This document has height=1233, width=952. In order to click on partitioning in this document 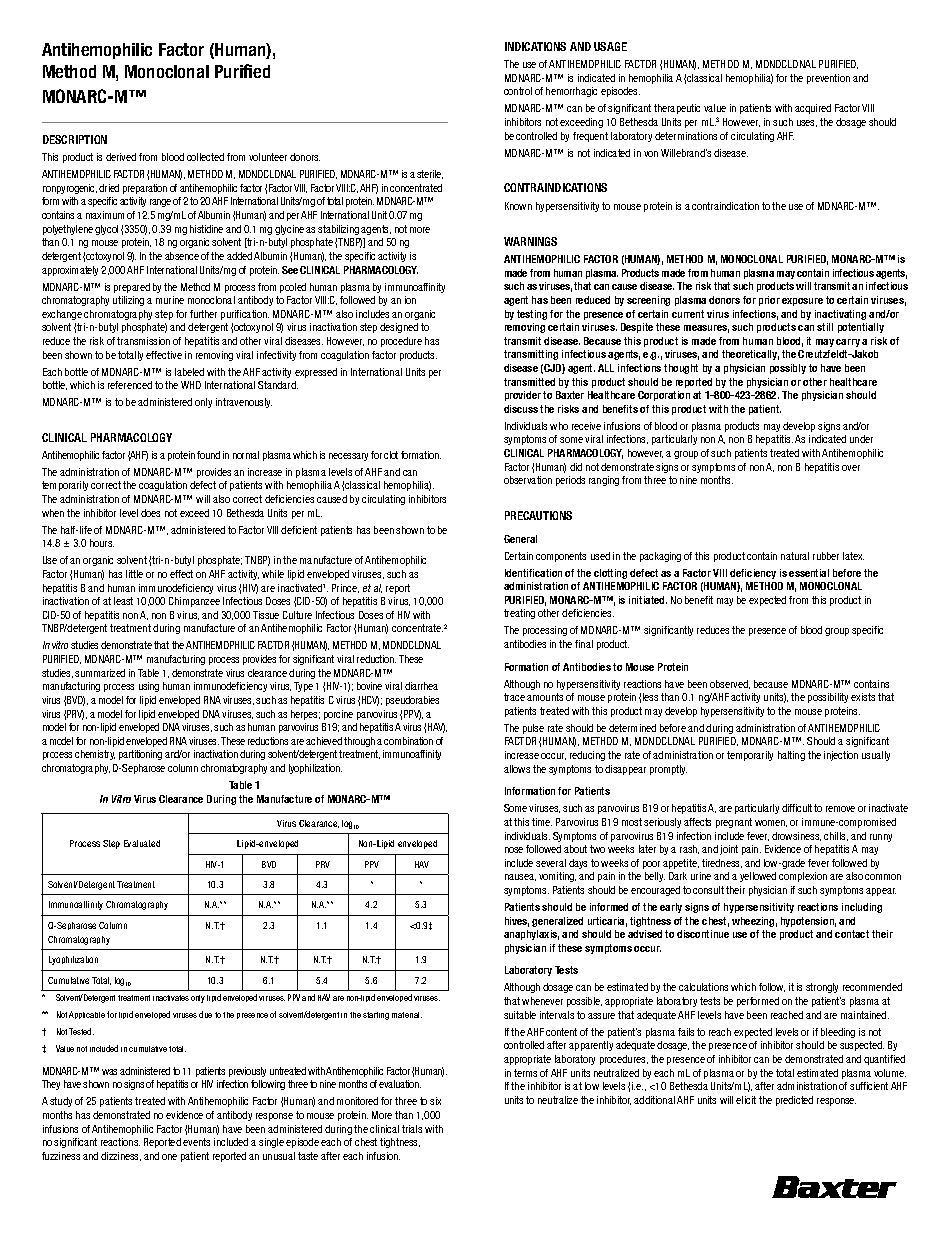, I will do `click(140, 755)`.
